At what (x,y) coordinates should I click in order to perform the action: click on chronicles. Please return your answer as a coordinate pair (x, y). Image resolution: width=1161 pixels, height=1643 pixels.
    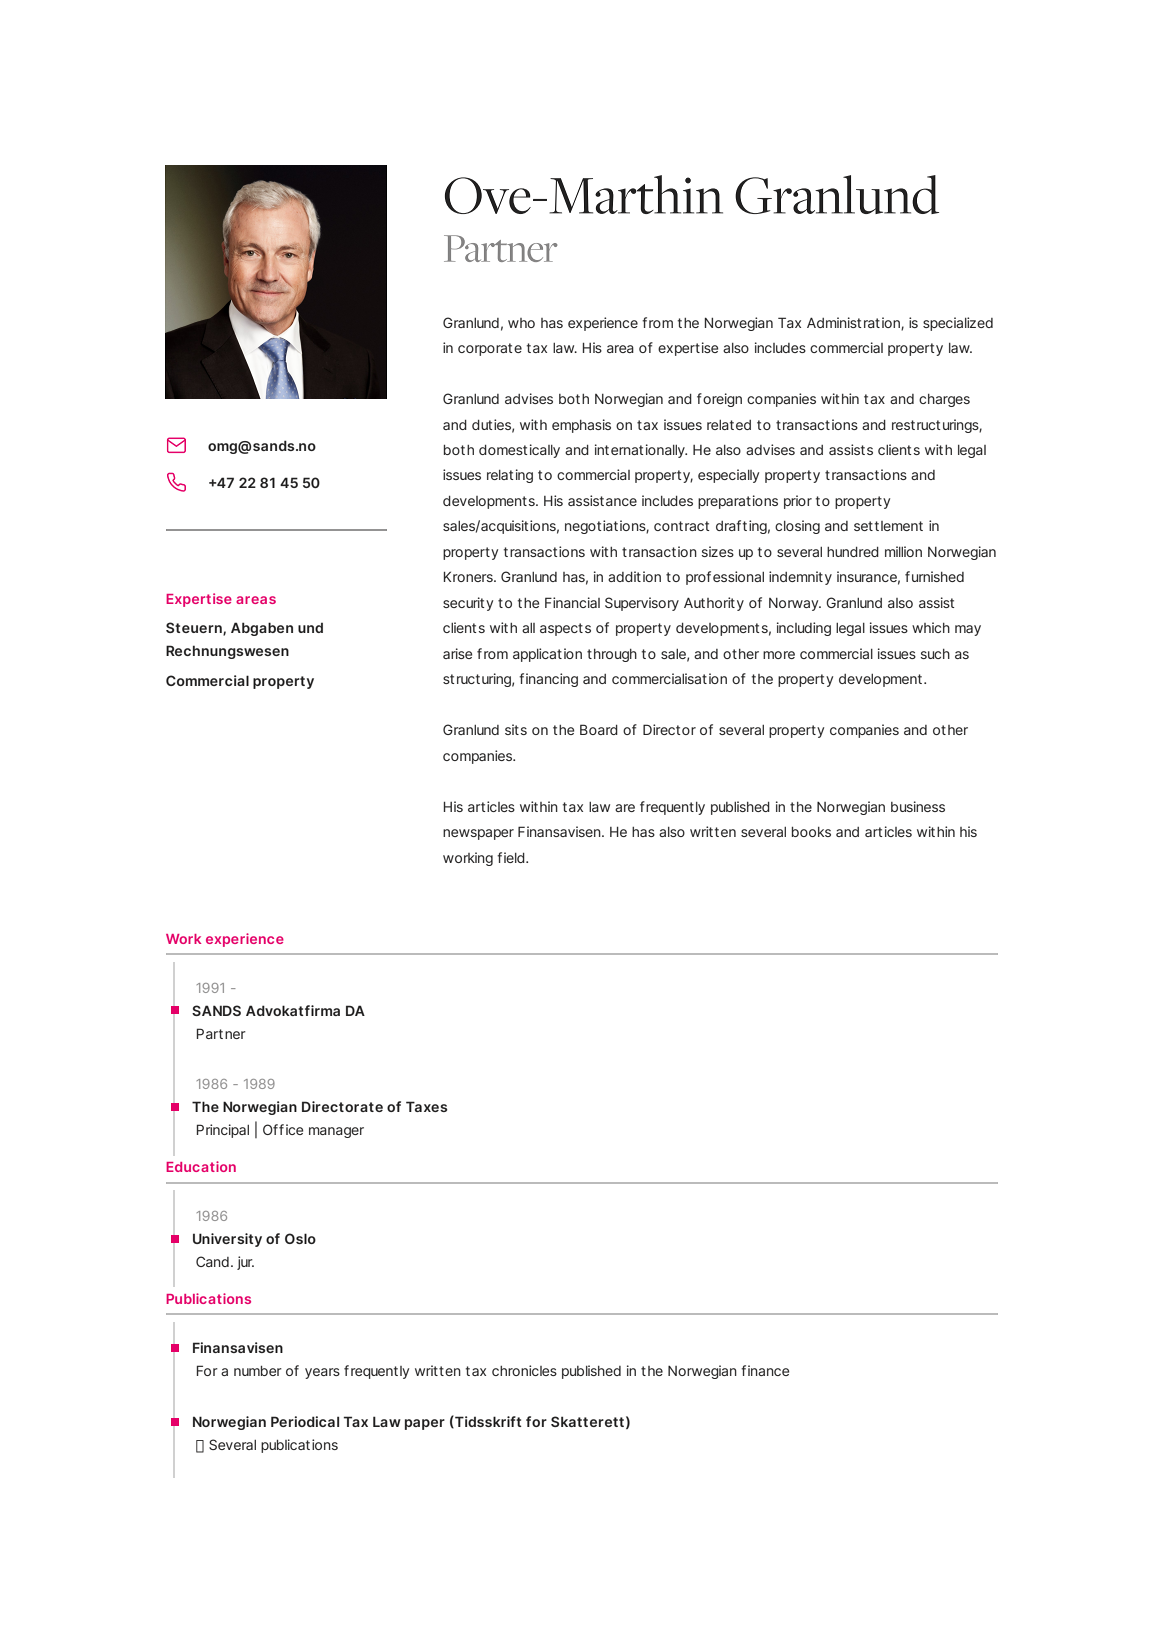
    Looking at the image, I should click on (524, 1370).
